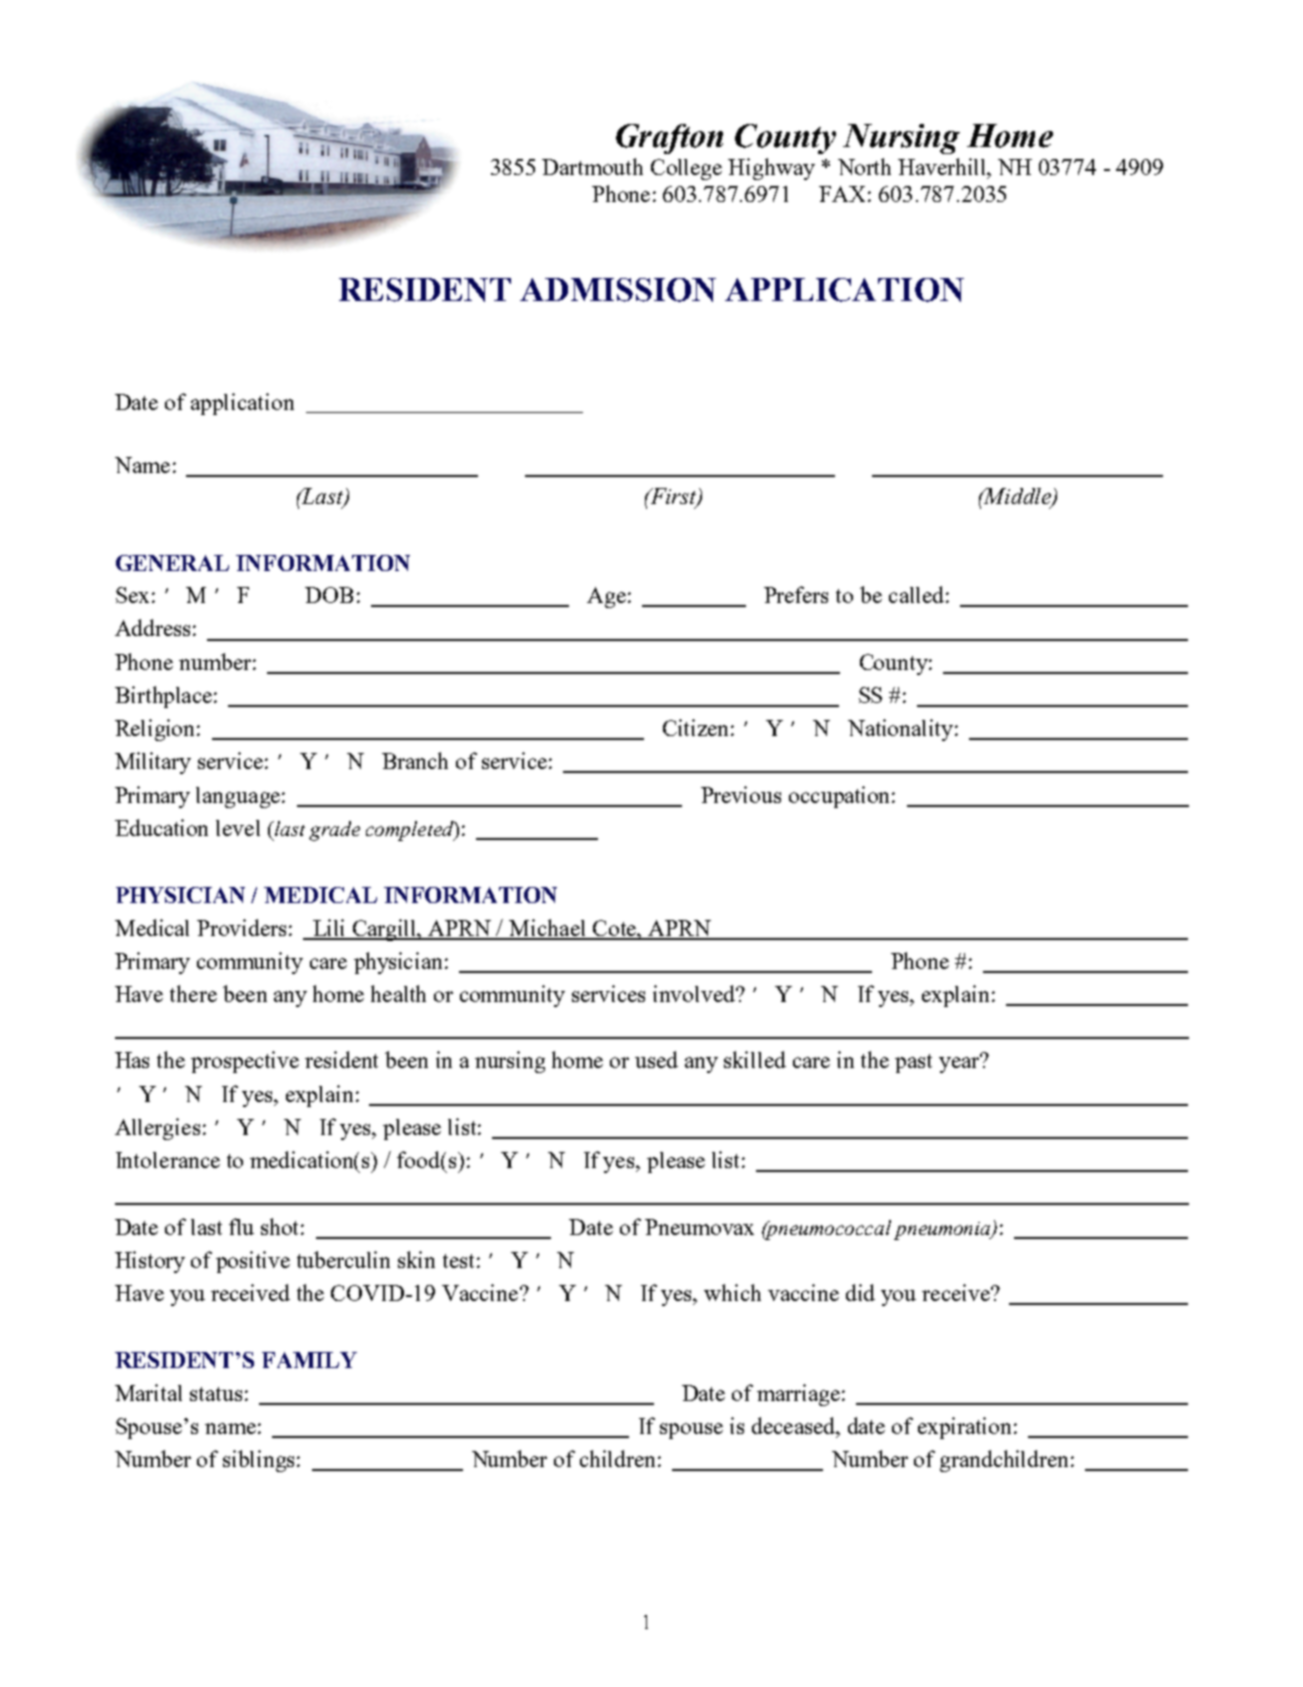 This document has width=1303, height=1687. What do you see at coordinates (864, 166) in the document?
I see `North` at bounding box center [864, 166].
